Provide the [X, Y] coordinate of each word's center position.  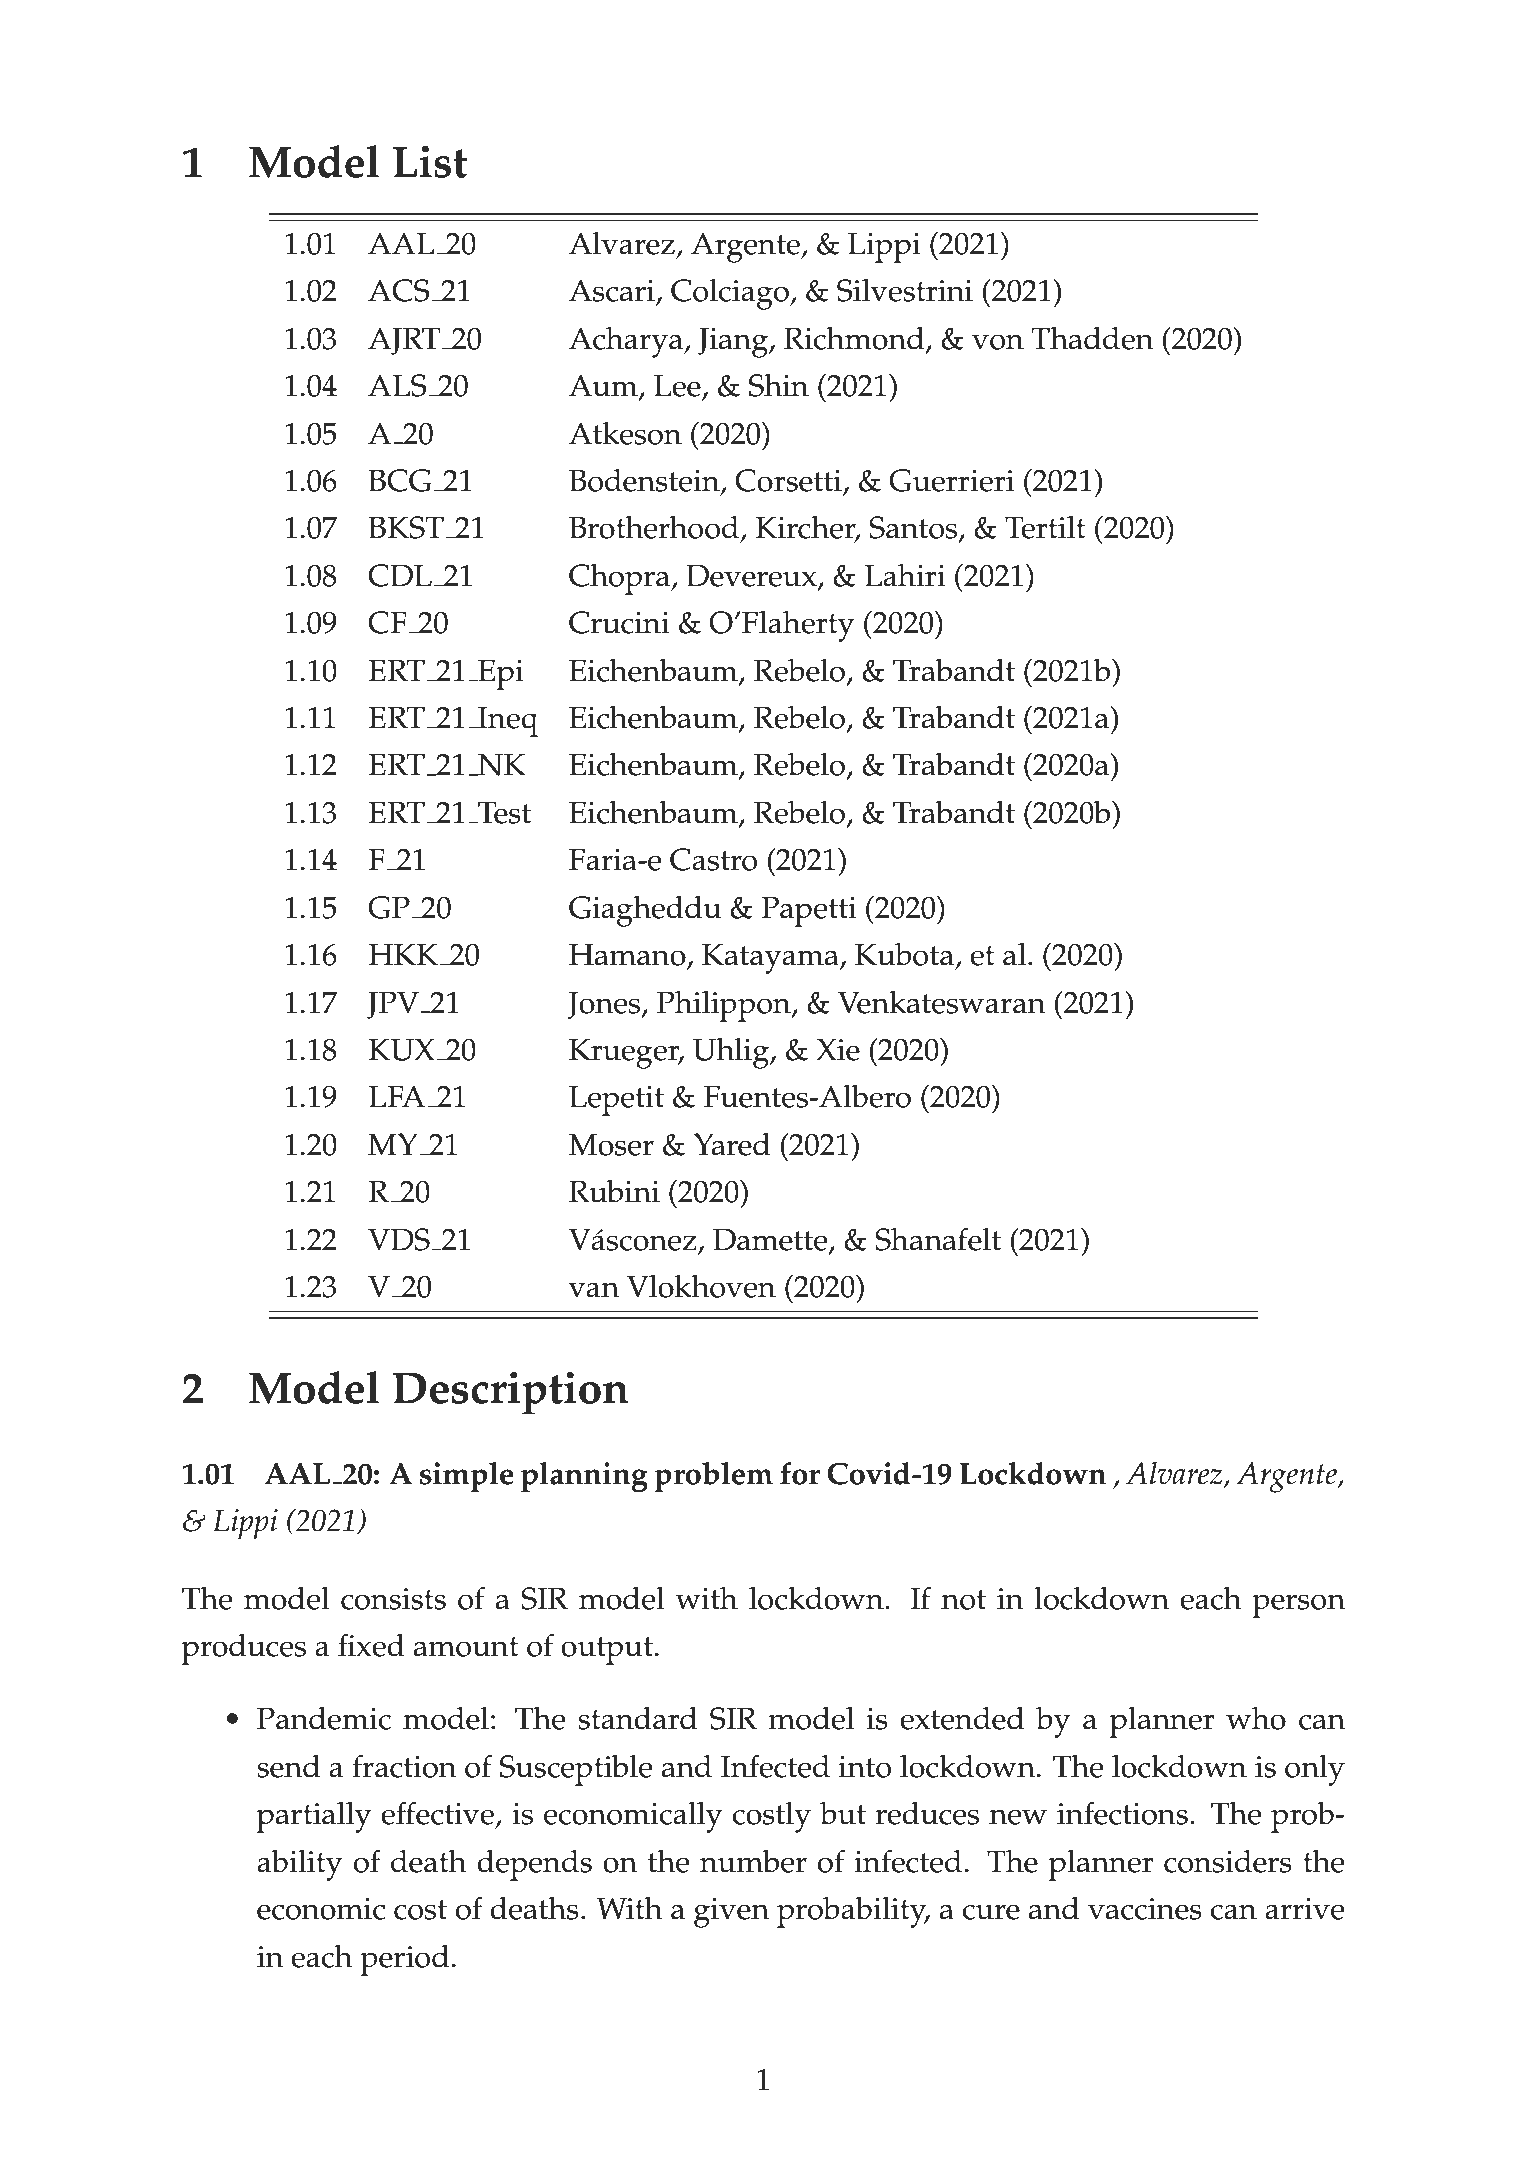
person [1298, 1606]
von [998, 342]
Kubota [904, 954]
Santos [914, 528]
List [430, 162]
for [800, 1473]
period [404, 1960]
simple [467, 1477]
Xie [838, 1049]
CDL [400, 575]
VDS [399, 1239]
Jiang [734, 342]
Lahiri [905, 575]
